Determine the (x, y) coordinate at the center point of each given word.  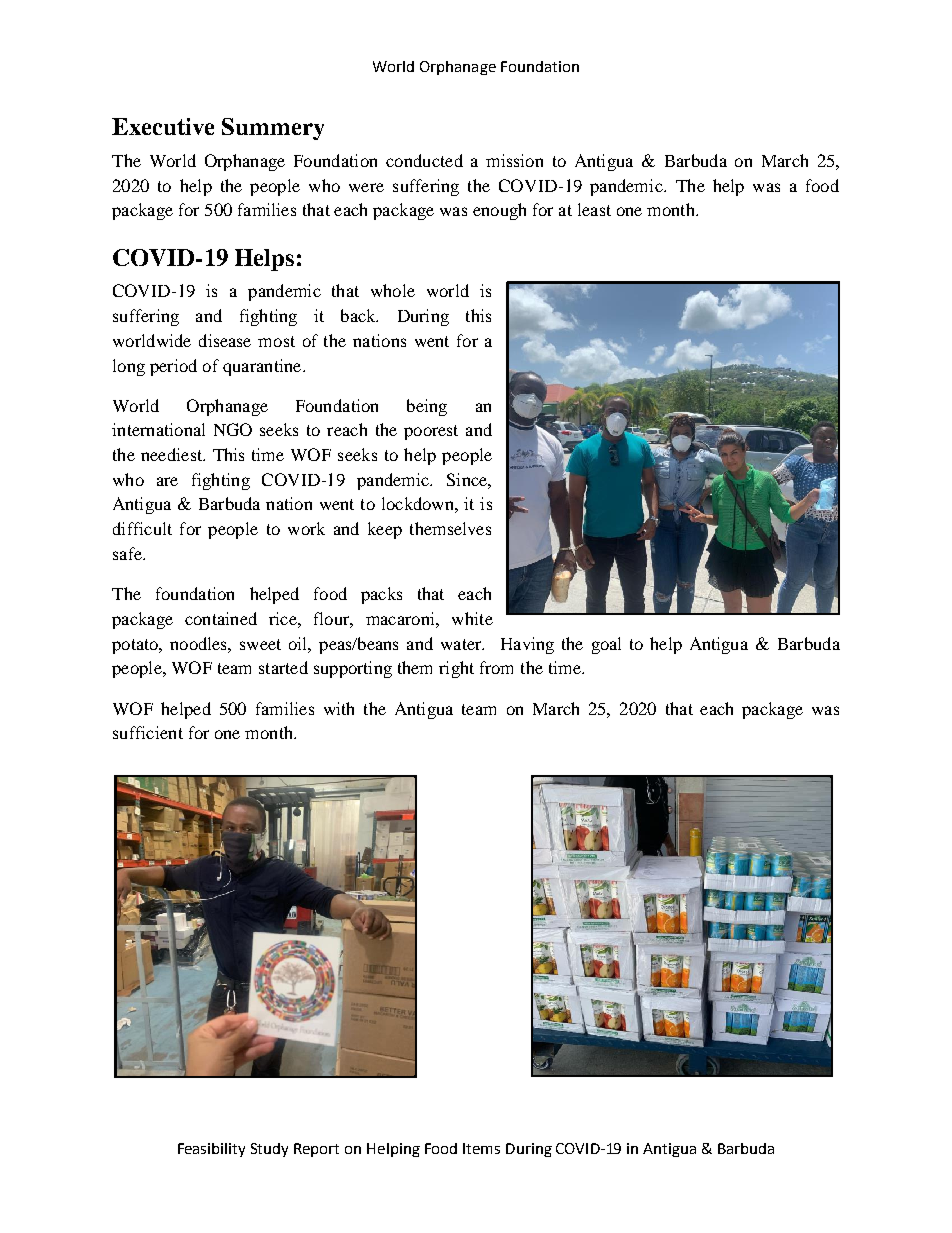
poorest (431, 432)
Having (527, 645)
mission (514, 160)
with (339, 708)
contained (221, 618)
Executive (163, 126)
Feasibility (211, 1150)
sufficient (148, 732)
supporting (353, 669)
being (427, 407)
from (496, 667)
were (366, 187)
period (173, 367)
